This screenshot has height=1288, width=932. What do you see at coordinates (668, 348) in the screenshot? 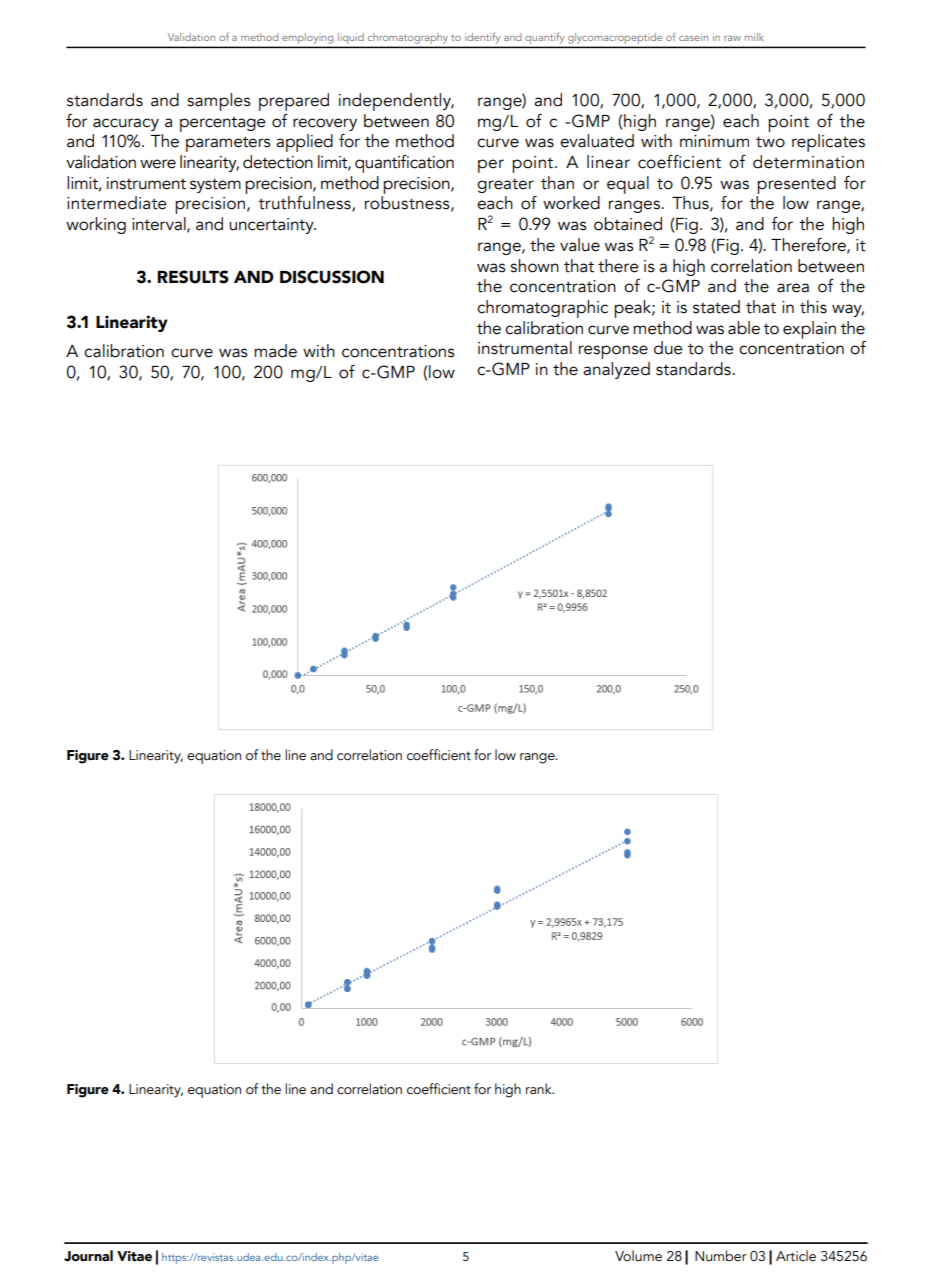
I see `due` at bounding box center [668, 348].
